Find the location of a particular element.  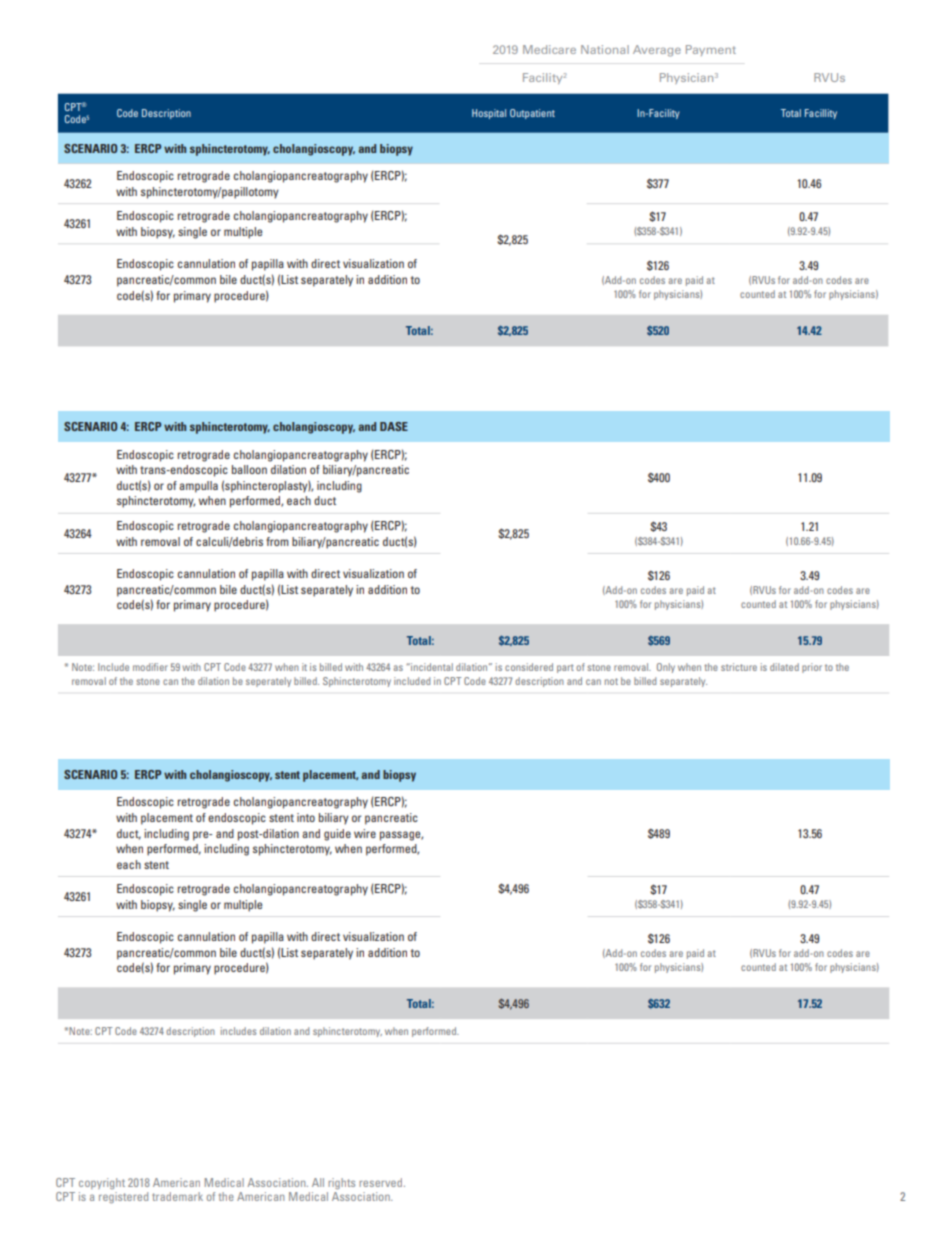

reserved is located at coordinates (380, 1182).
